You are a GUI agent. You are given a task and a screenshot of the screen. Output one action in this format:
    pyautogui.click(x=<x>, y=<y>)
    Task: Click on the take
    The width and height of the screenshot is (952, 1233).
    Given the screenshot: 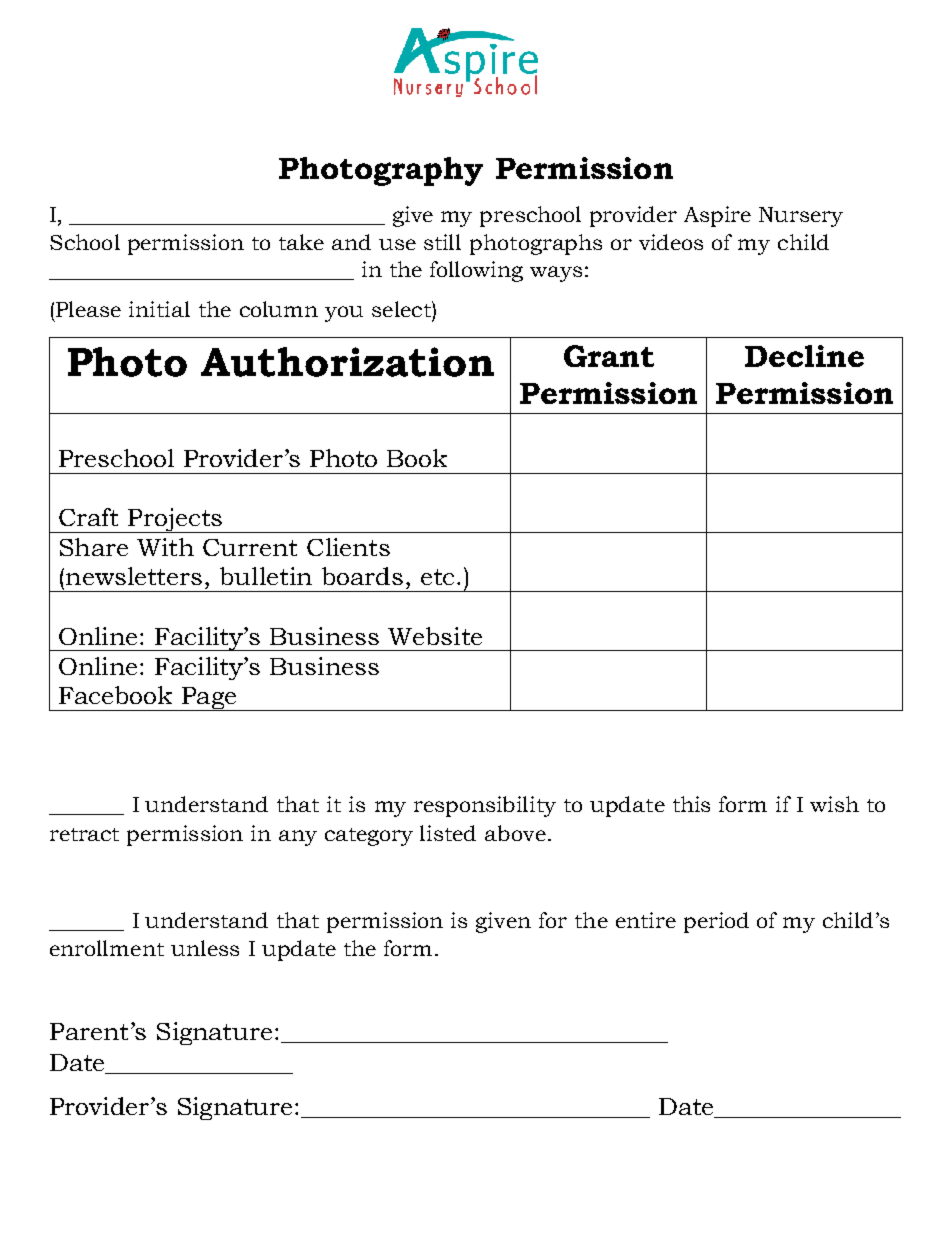 What is the action you would take?
    pyautogui.click(x=301, y=242)
